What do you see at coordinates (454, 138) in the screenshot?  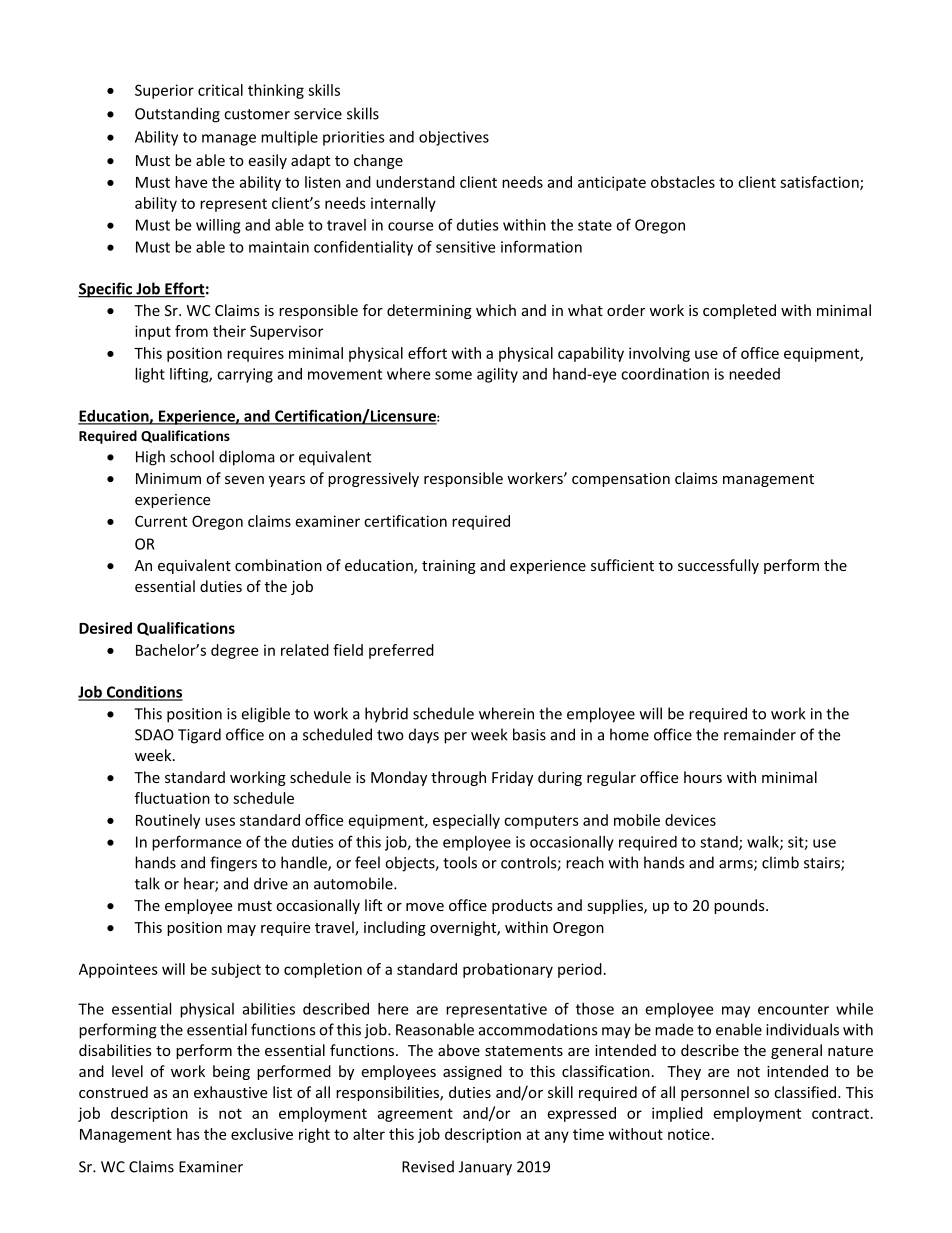 I see `objectives` at bounding box center [454, 138].
